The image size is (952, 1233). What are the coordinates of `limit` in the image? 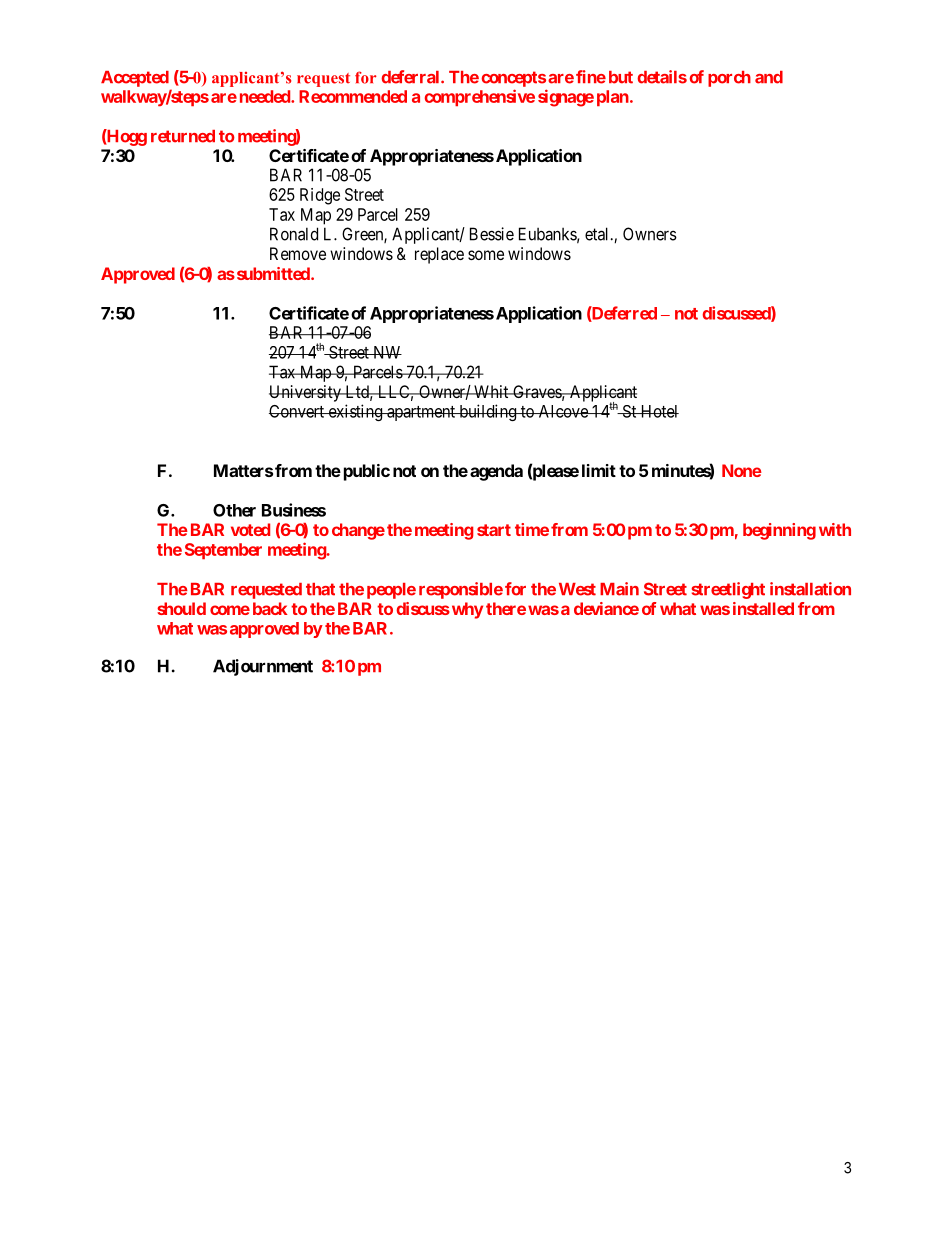 It's located at (599, 470).
